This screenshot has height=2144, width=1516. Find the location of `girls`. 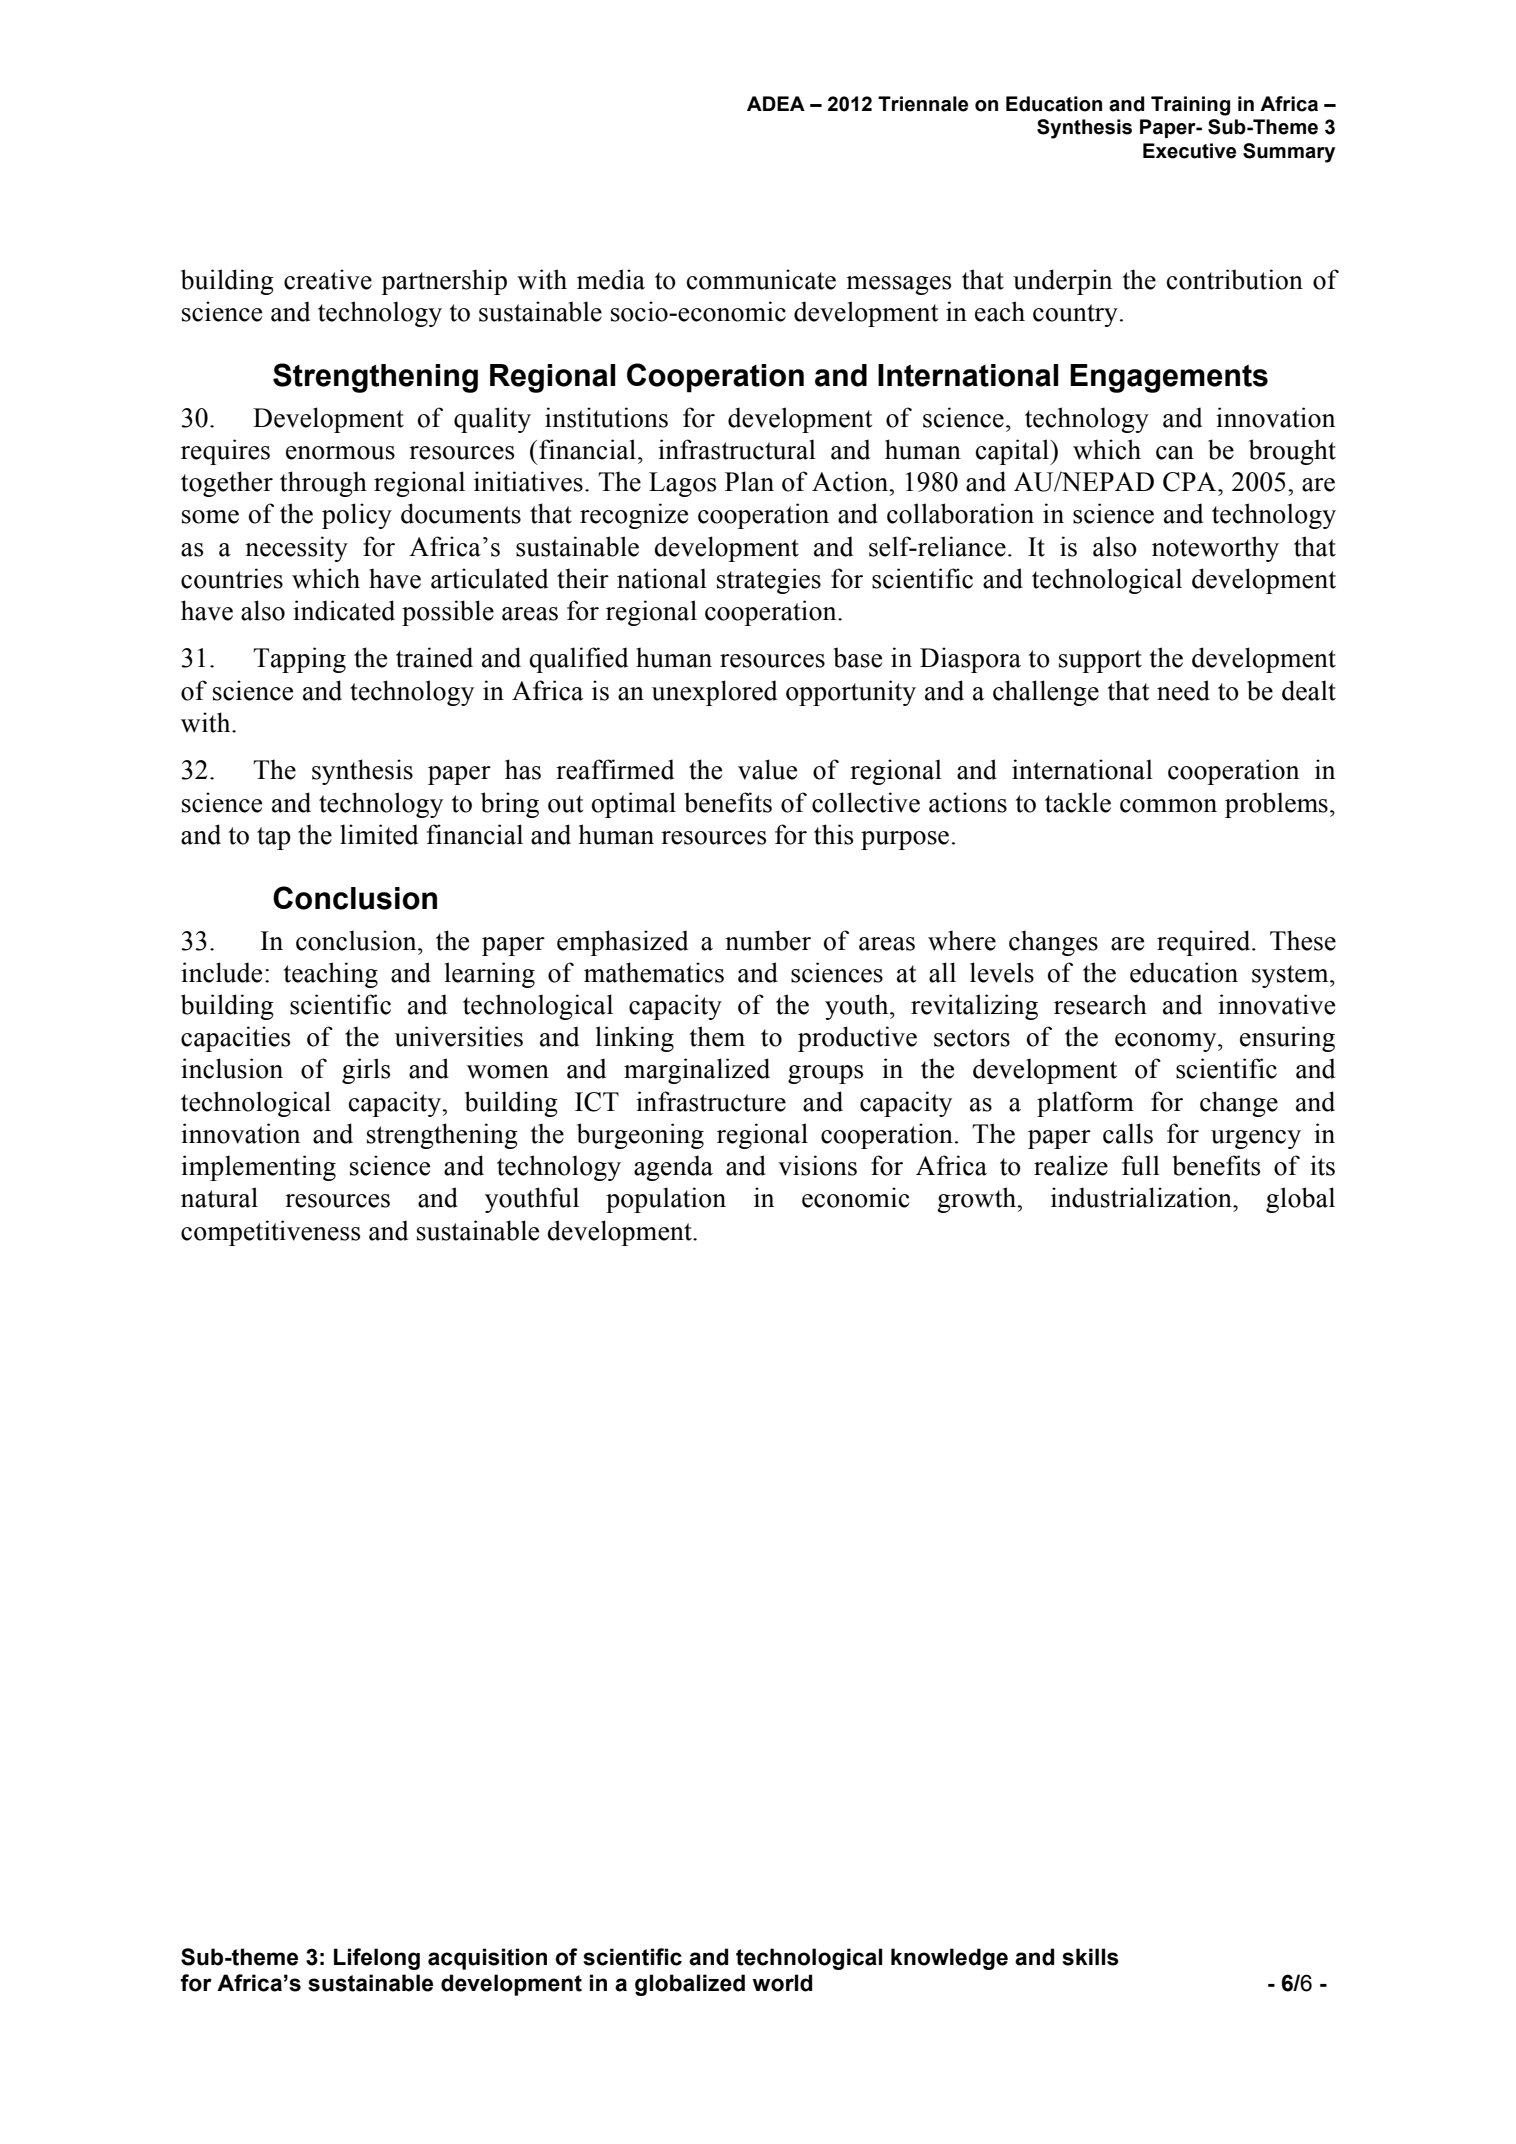

girls is located at coordinates (366, 1071).
